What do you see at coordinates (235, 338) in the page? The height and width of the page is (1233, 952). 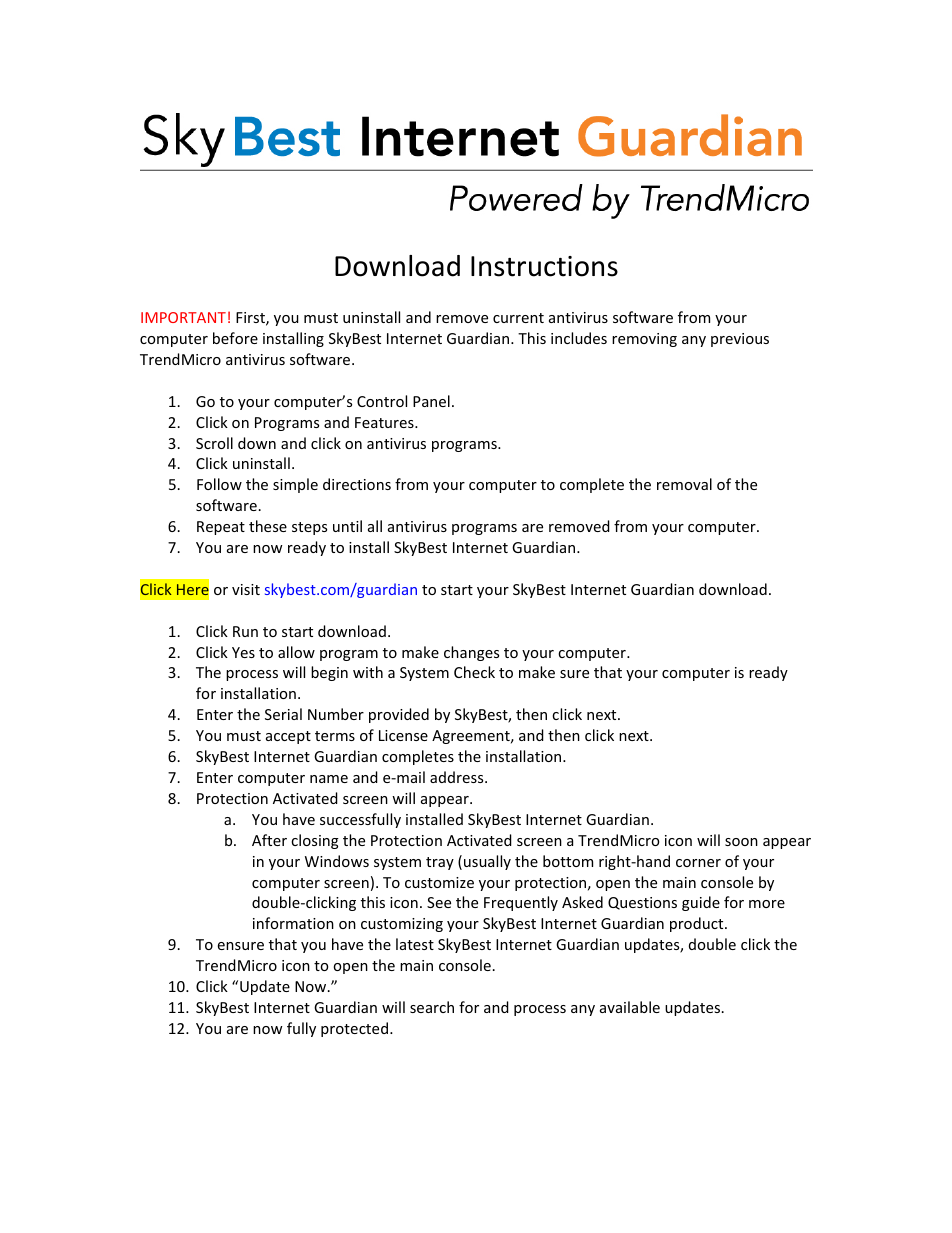 I see `before` at bounding box center [235, 338].
